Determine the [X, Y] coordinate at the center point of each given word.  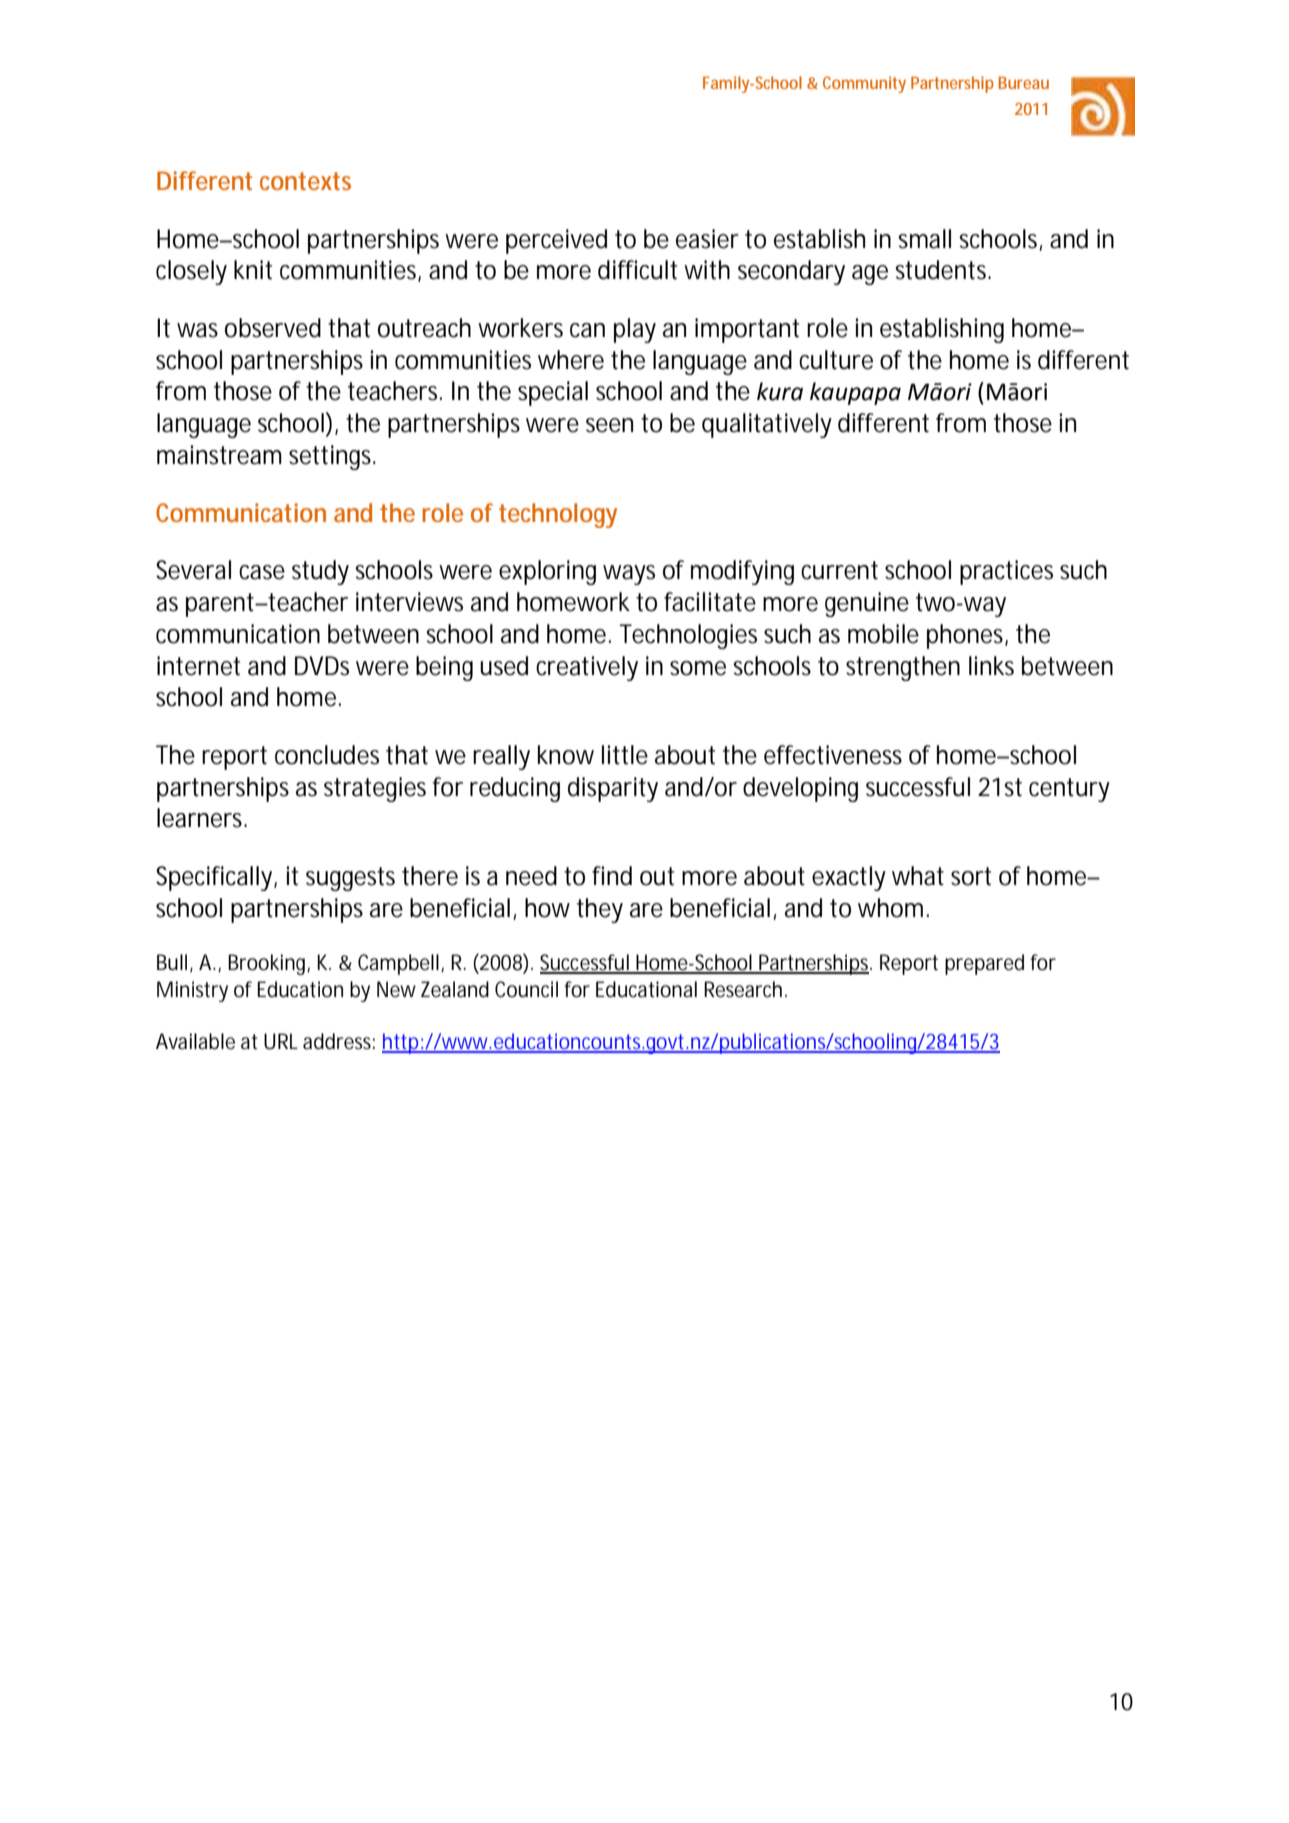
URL [281, 1041]
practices [1006, 572]
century [1069, 790]
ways [629, 575]
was [197, 330]
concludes [327, 755]
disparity [613, 789]
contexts [305, 181]
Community [864, 84]
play [635, 330]
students [942, 270]
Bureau [1024, 82]
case [262, 572]
